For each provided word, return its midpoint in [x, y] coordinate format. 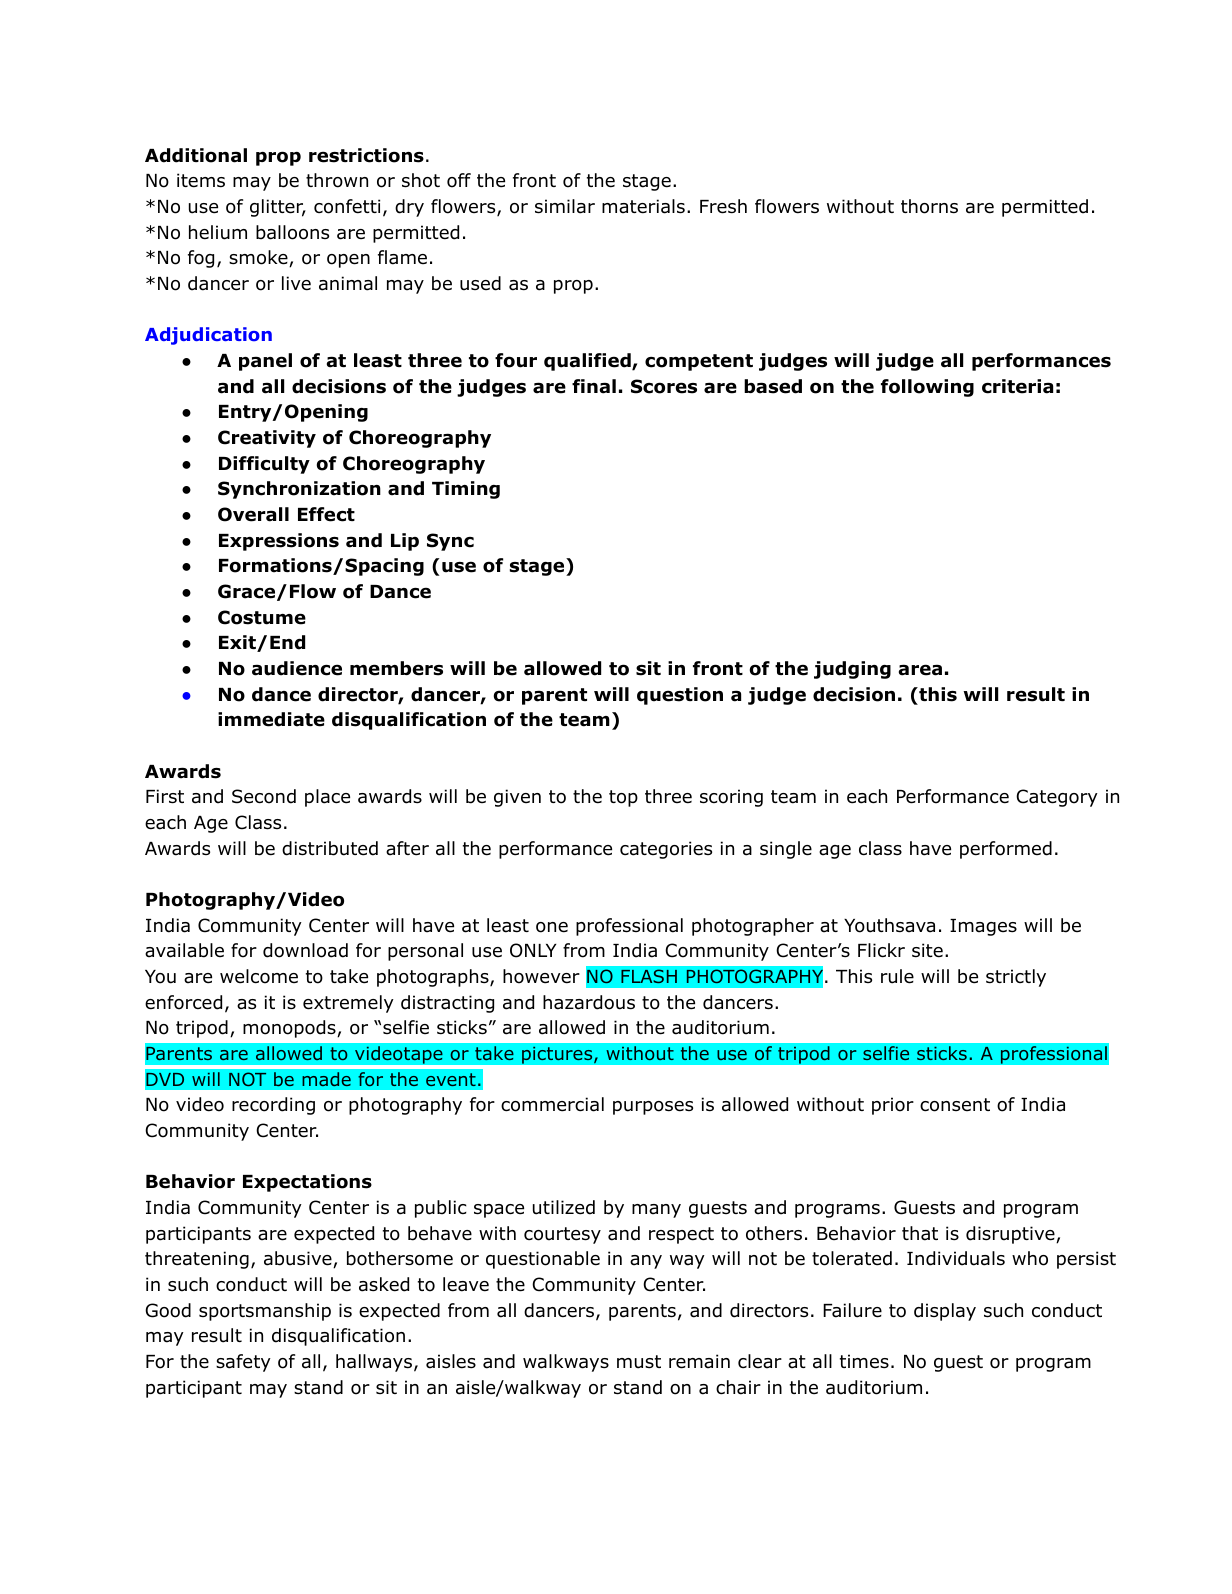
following [927, 388]
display [945, 1312]
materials [643, 206]
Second [264, 796]
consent [955, 1105]
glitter [278, 208]
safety [243, 1363]
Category [1057, 798]
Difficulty [264, 465]
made [326, 1079]
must [639, 1362]
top [623, 798]
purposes [653, 1108]
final [594, 386]
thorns [929, 206]
